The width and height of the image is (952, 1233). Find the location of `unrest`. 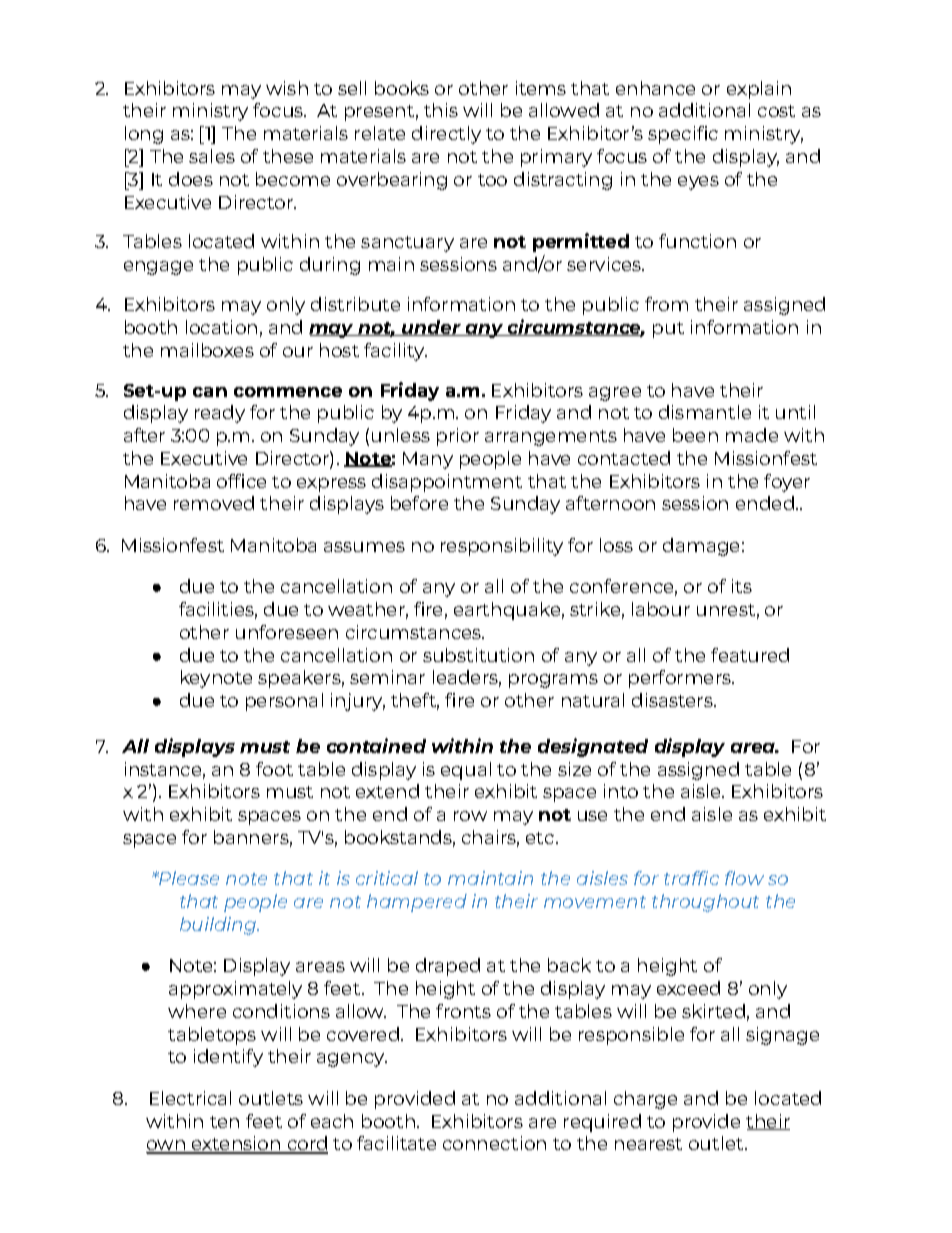

unrest is located at coordinates (726, 610).
